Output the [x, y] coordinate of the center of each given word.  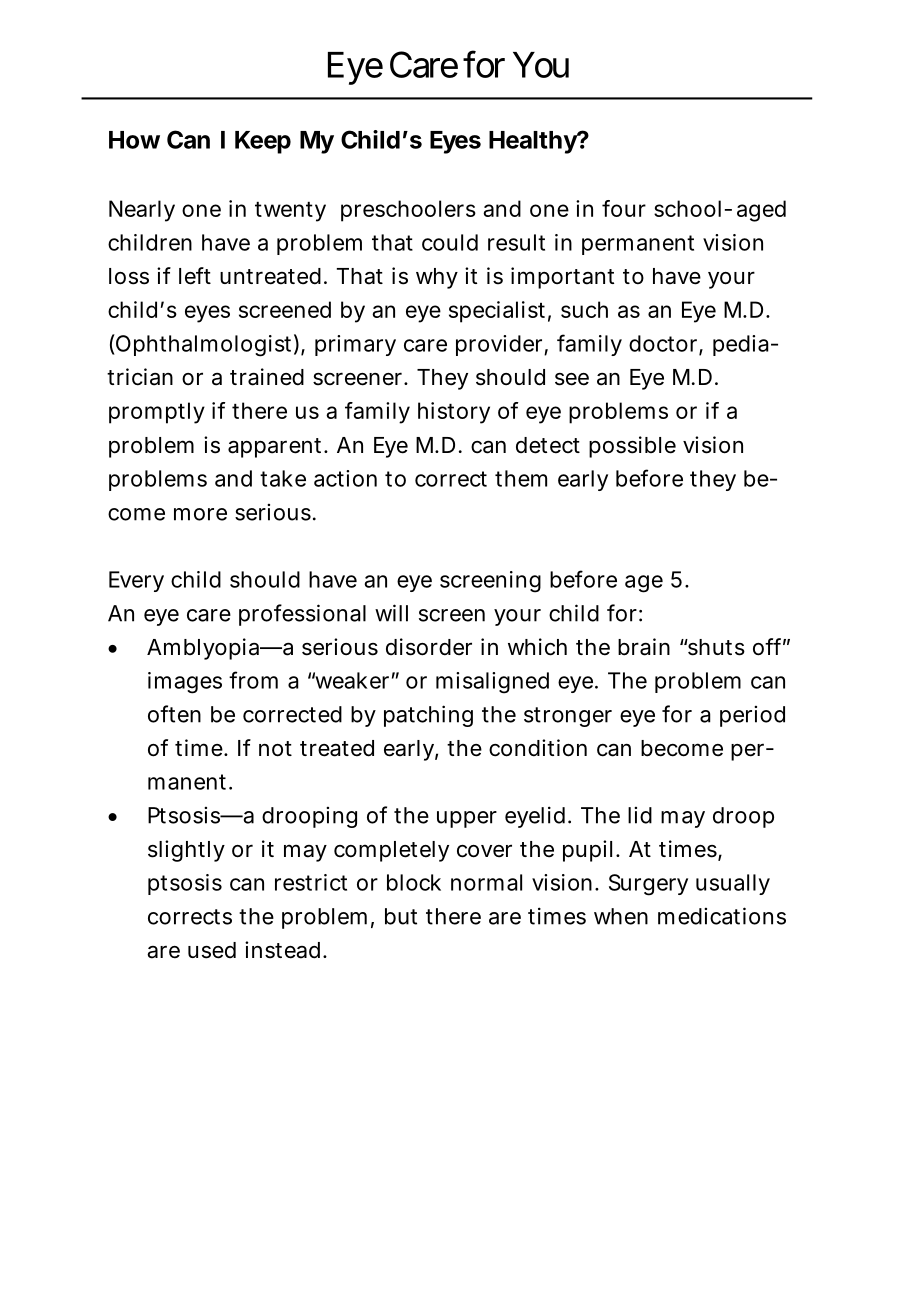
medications [722, 916]
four [624, 208]
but [401, 916]
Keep [263, 142]
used [212, 950]
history [454, 413]
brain [644, 647]
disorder [429, 647]
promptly [157, 413]
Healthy [533, 142]
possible [632, 447]
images [185, 683]
